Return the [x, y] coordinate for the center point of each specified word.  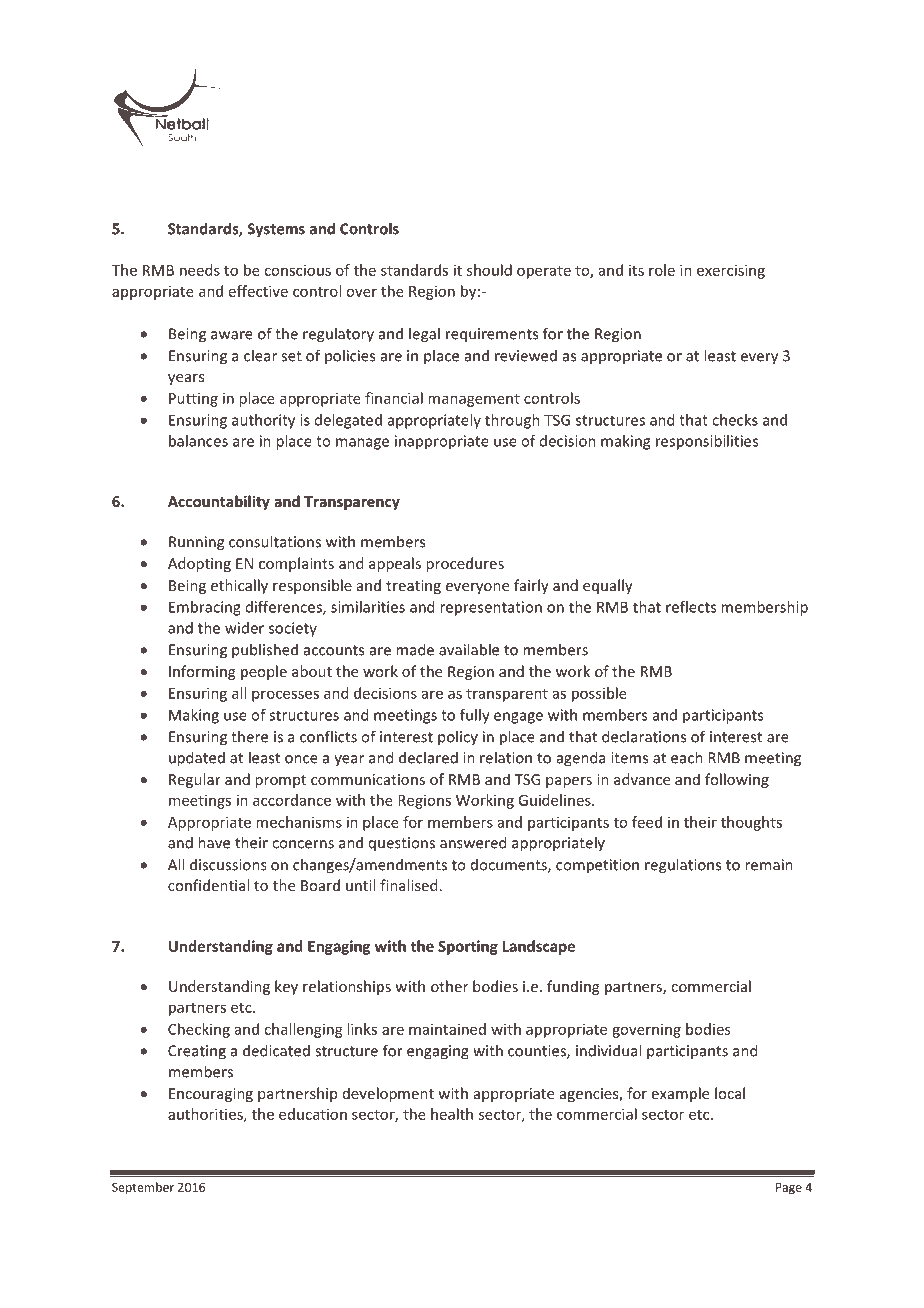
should [489, 270]
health [452, 1114]
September [143, 1188]
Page [789, 1189]
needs [200, 270]
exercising [731, 271]
